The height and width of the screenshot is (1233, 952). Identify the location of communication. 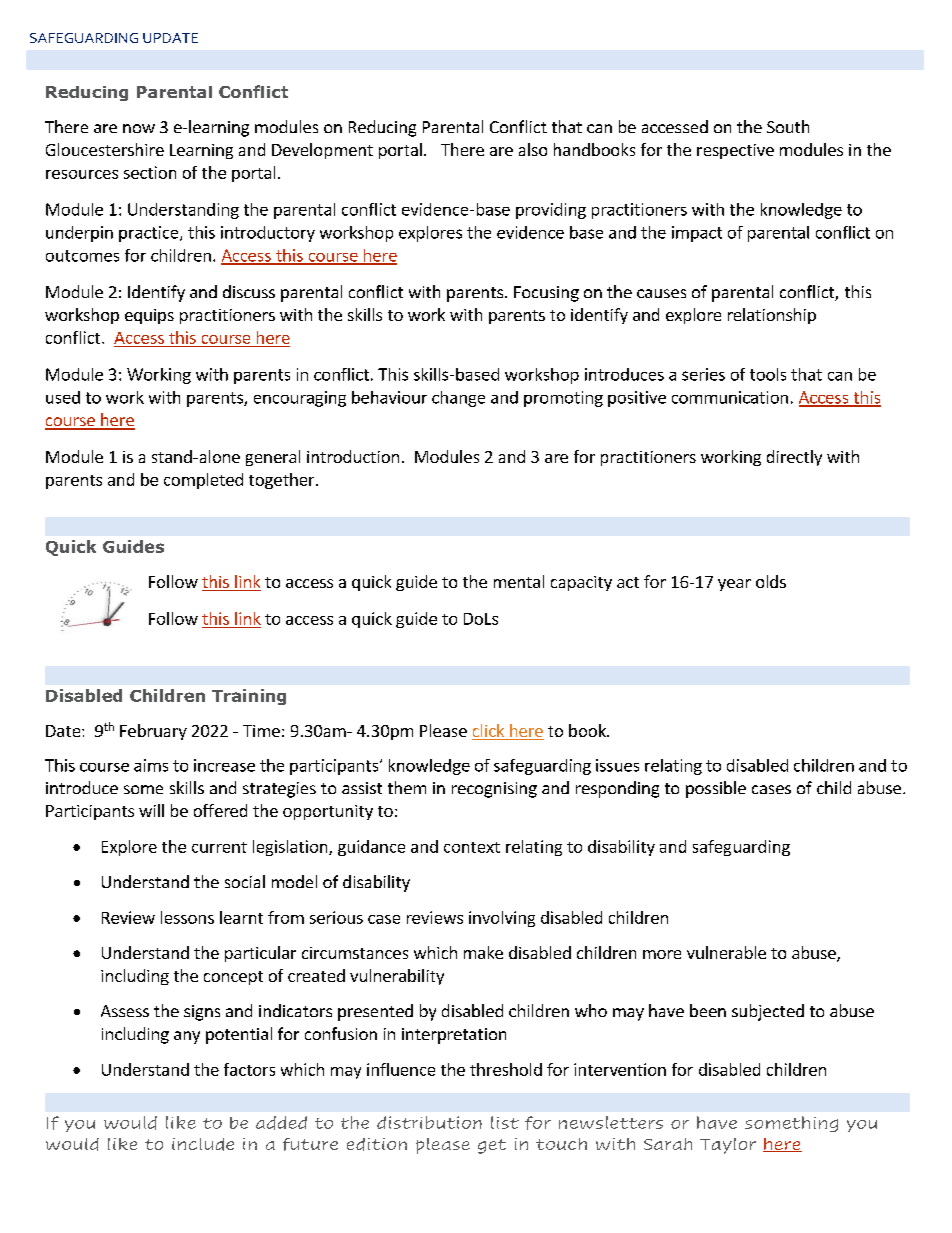
(730, 397).
